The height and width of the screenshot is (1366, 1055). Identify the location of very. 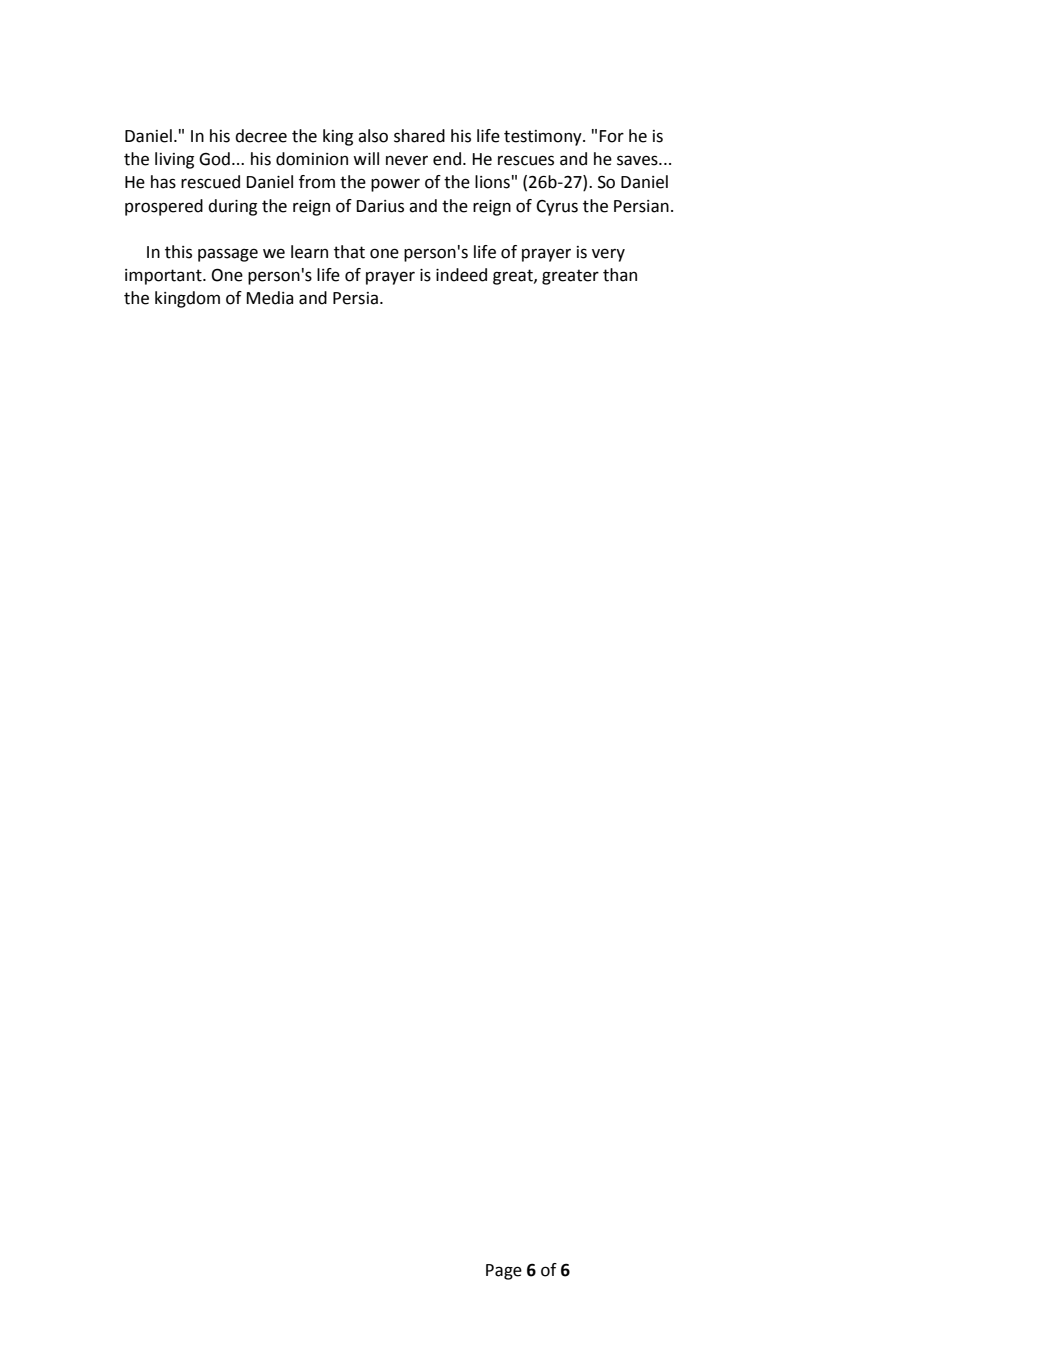
(608, 255).
